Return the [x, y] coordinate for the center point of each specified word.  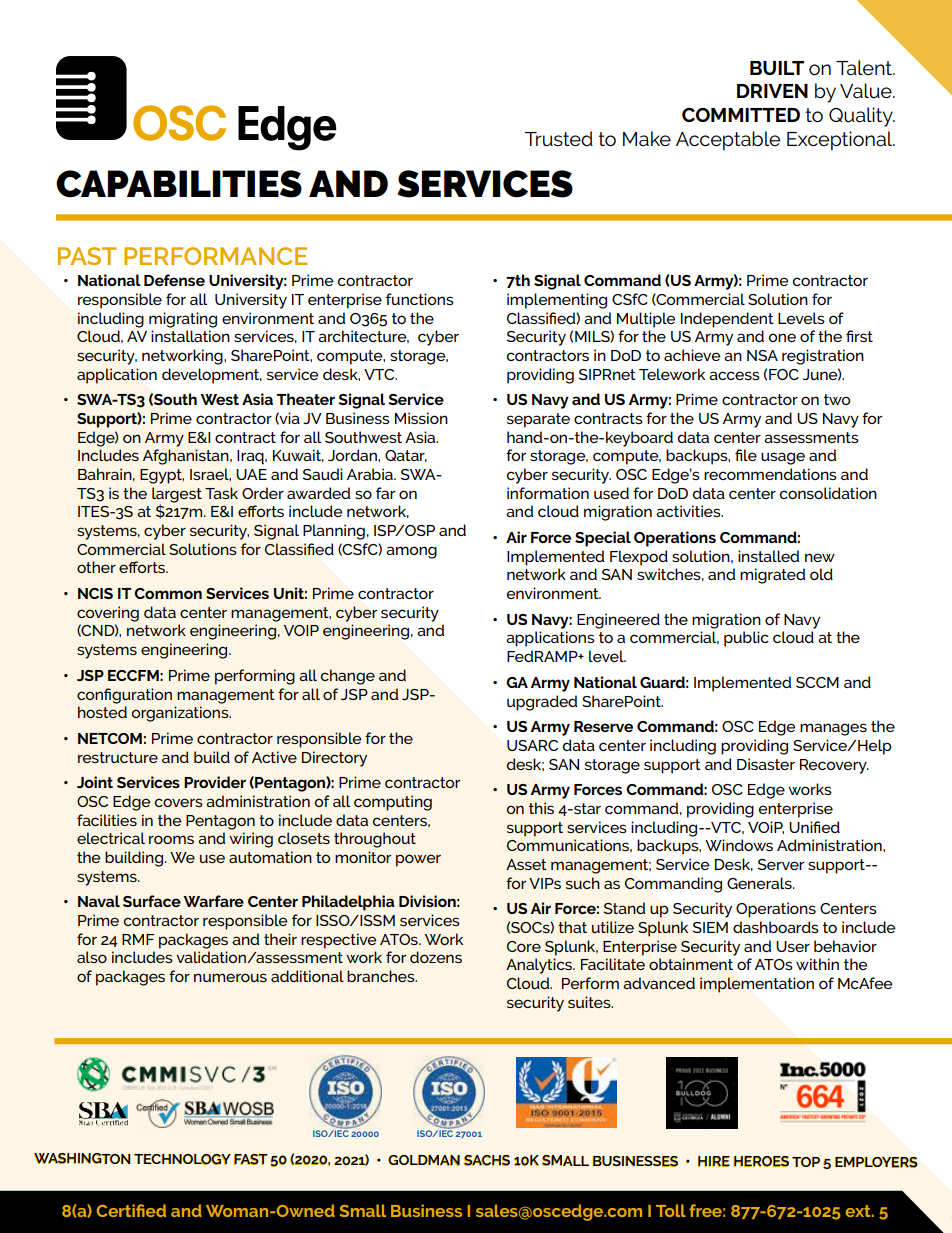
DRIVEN [772, 91]
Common [168, 593]
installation [190, 336]
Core [524, 946]
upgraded [542, 703]
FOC [784, 374]
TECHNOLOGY [182, 1159]
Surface [152, 901]
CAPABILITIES [179, 184]
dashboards [776, 927]
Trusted [559, 139]
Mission [421, 418]
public [746, 639]
